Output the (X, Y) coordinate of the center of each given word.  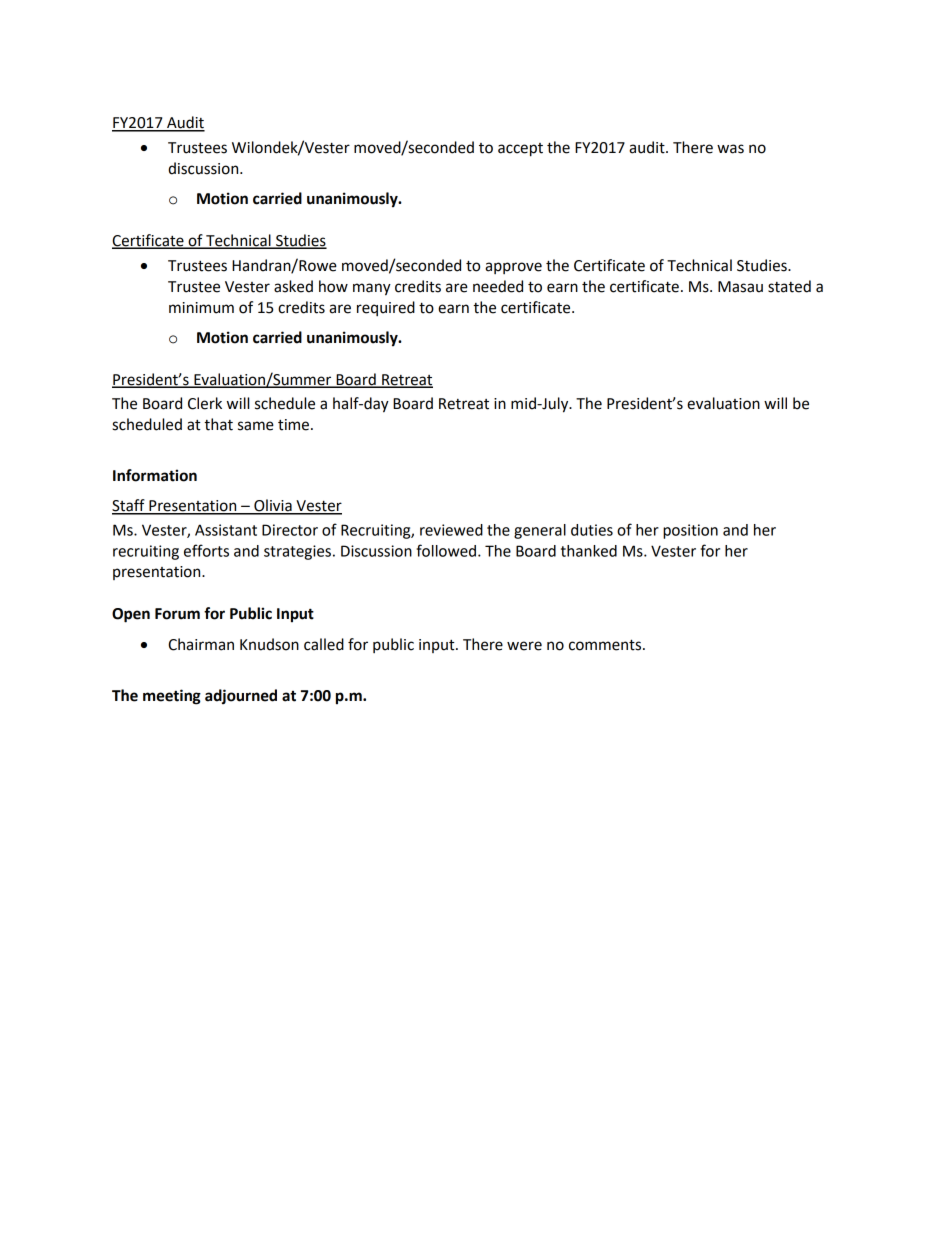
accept (520, 150)
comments (606, 645)
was (730, 149)
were (524, 646)
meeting (172, 697)
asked (293, 286)
